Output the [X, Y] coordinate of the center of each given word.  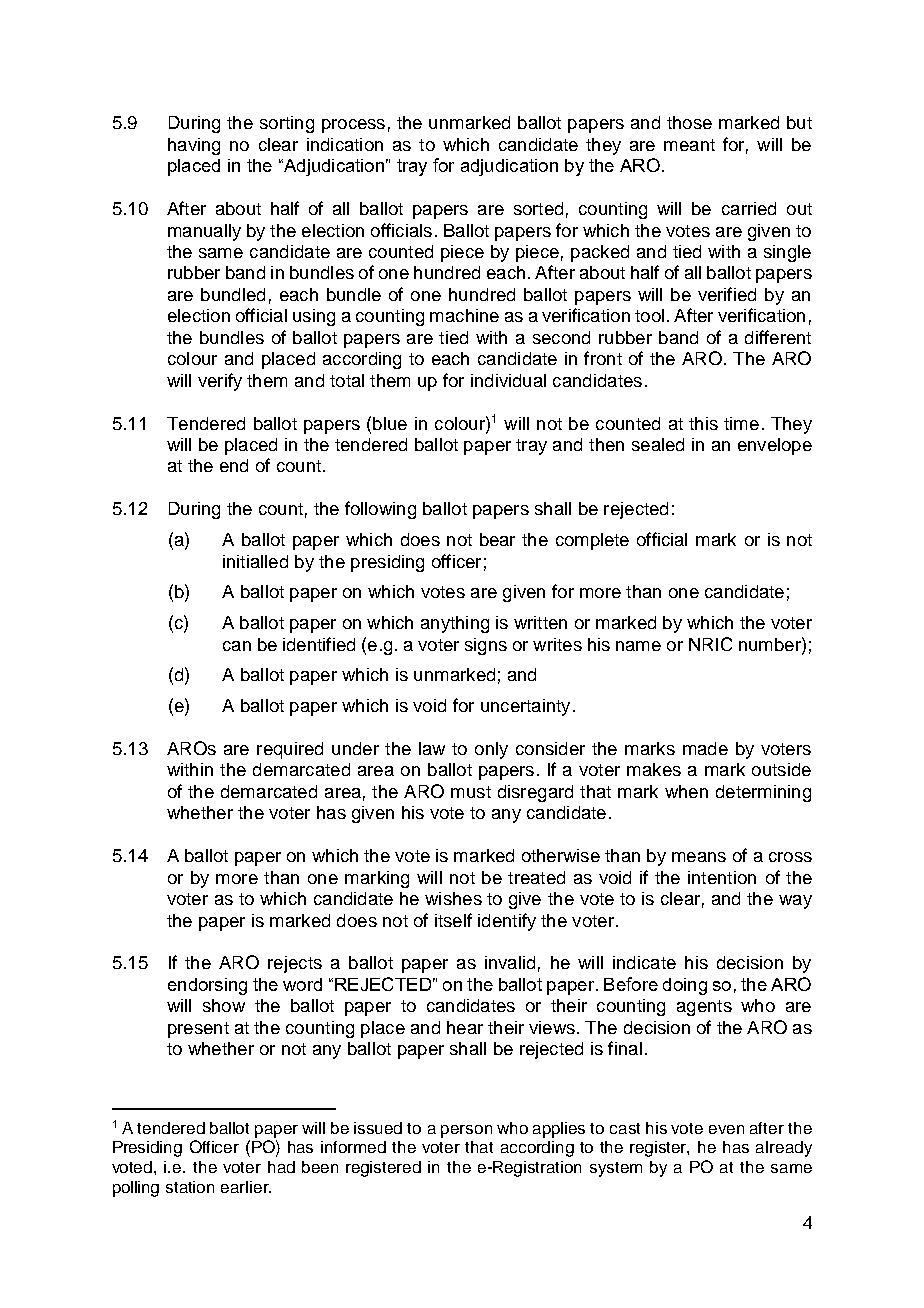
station [190, 1187]
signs [486, 646]
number [771, 644]
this [703, 423]
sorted [538, 208]
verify [220, 382]
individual [508, 380]
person [466, 1131]
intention [722, 877]
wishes [453, 898]
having [194, 146]
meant [689, 145]
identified [319, 644]
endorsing [207, 986]
